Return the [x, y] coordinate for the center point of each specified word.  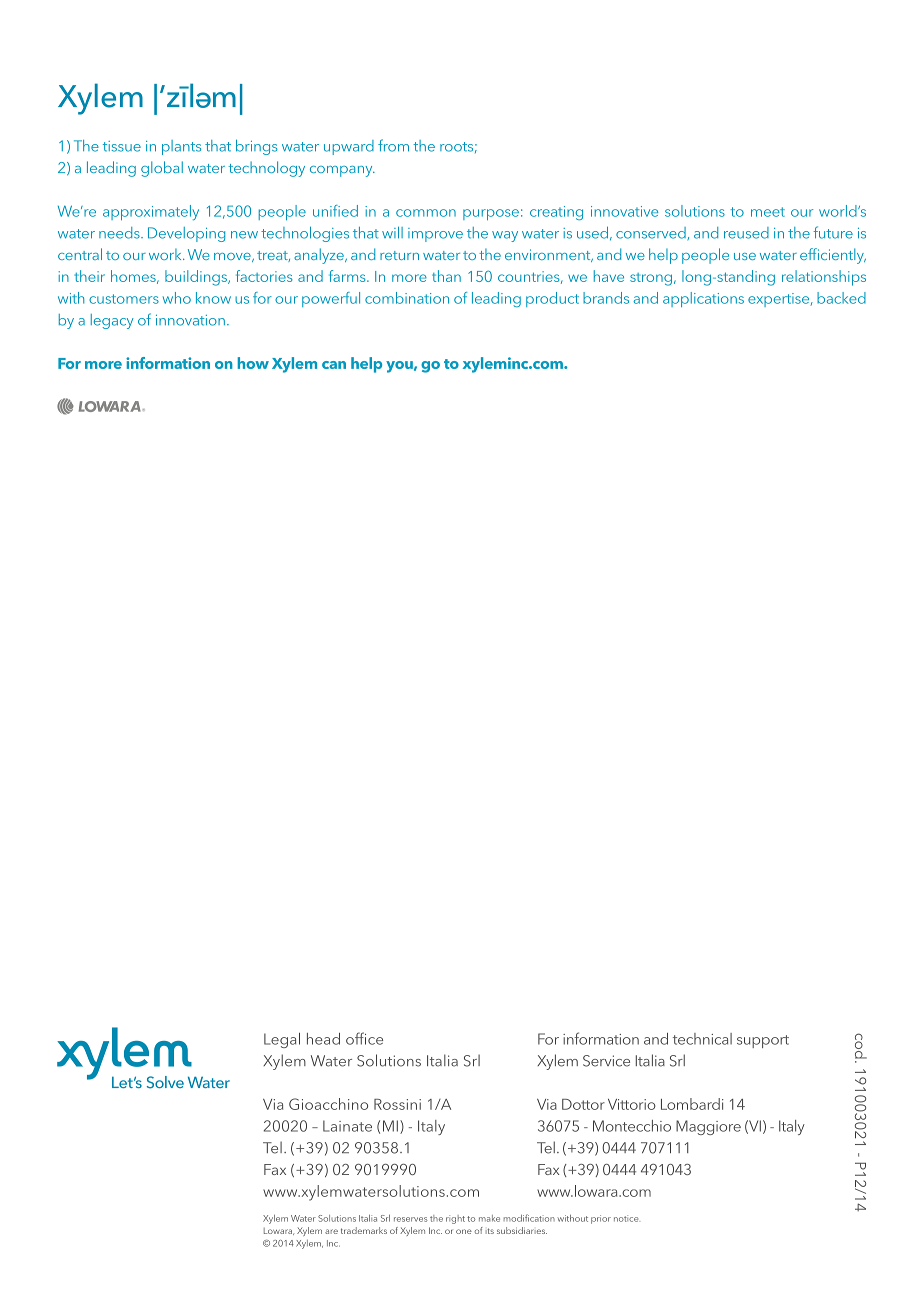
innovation [190, 320]
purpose [491, 214]
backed [841, 298]
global [162, 169]
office [364, 1038]
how [253, 363]
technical [702, 1039]
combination [407, 298]
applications [703, 299]
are [331, 1231]
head [323, 1039]
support [763, 1041]
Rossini [397, 1104]
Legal [282, 1040]
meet [768, 212]
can [334, 365]
